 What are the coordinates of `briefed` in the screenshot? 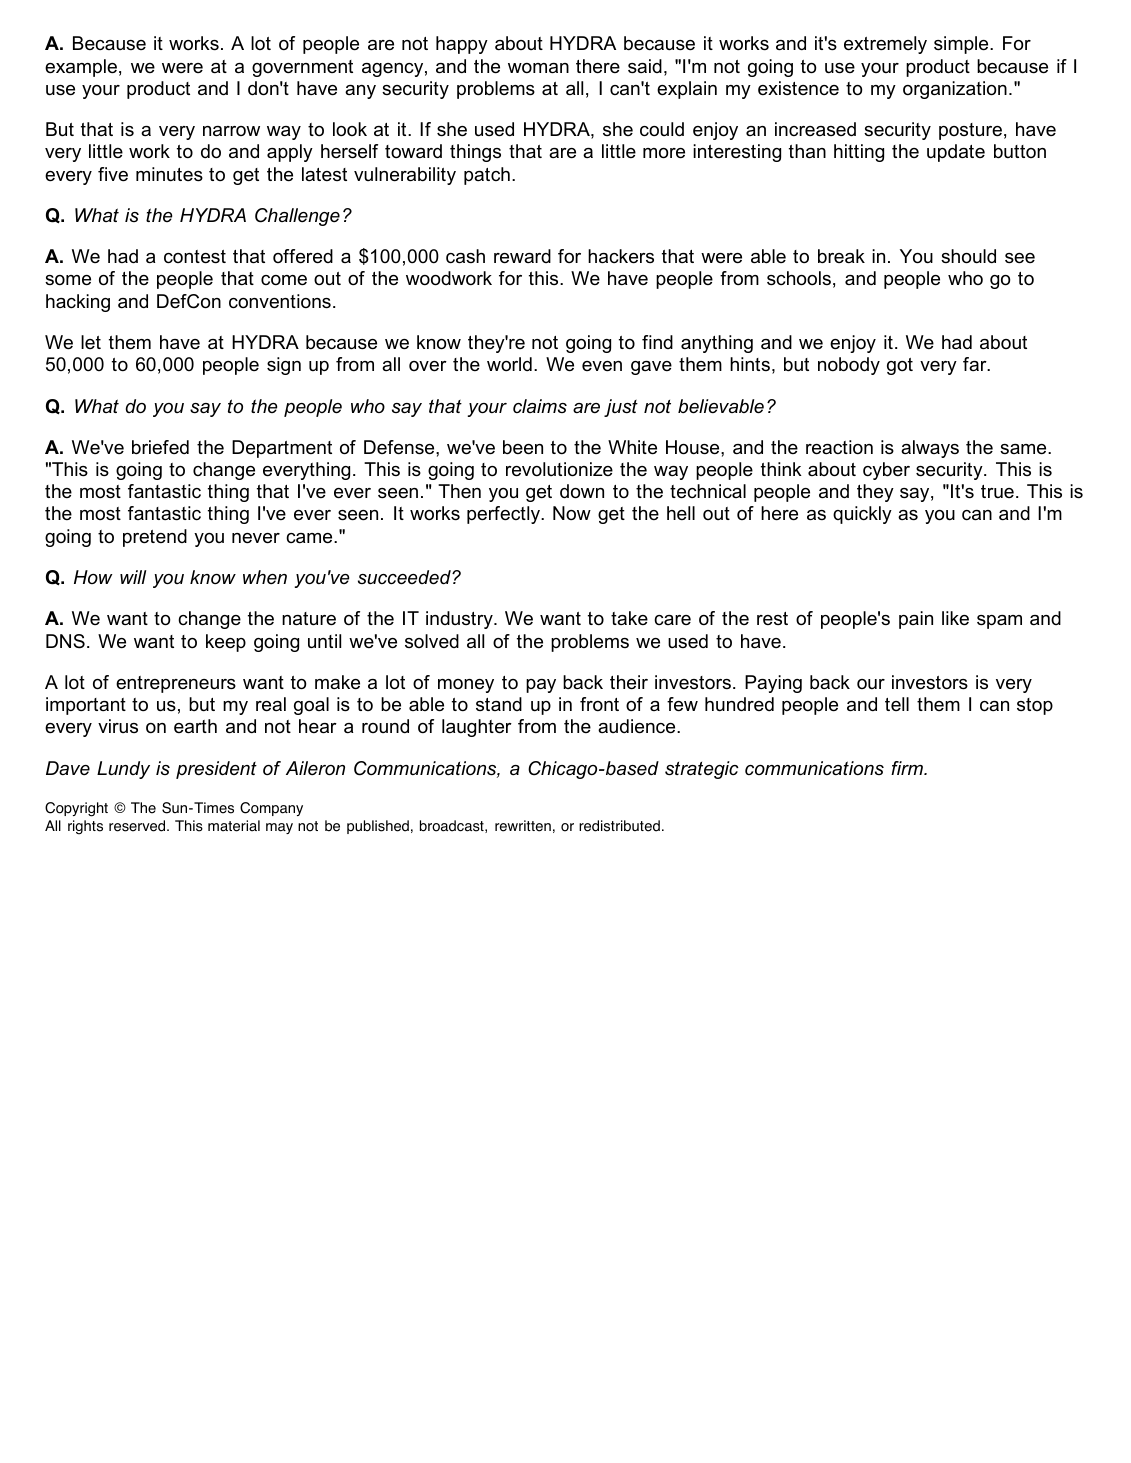 It's located at (160, 447).
